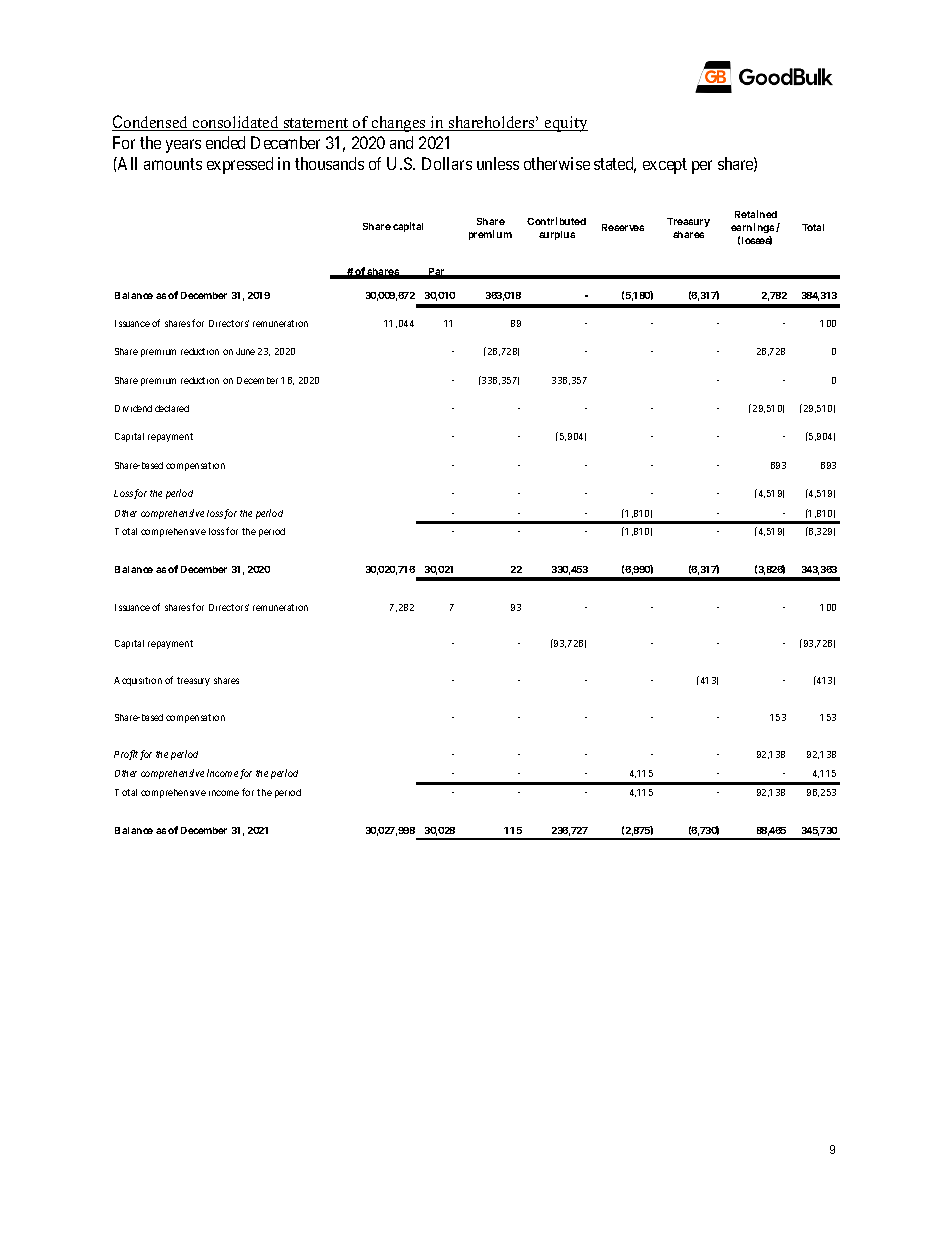 The image size is (952, 1233). I want to click on except, so click(665, 166).
